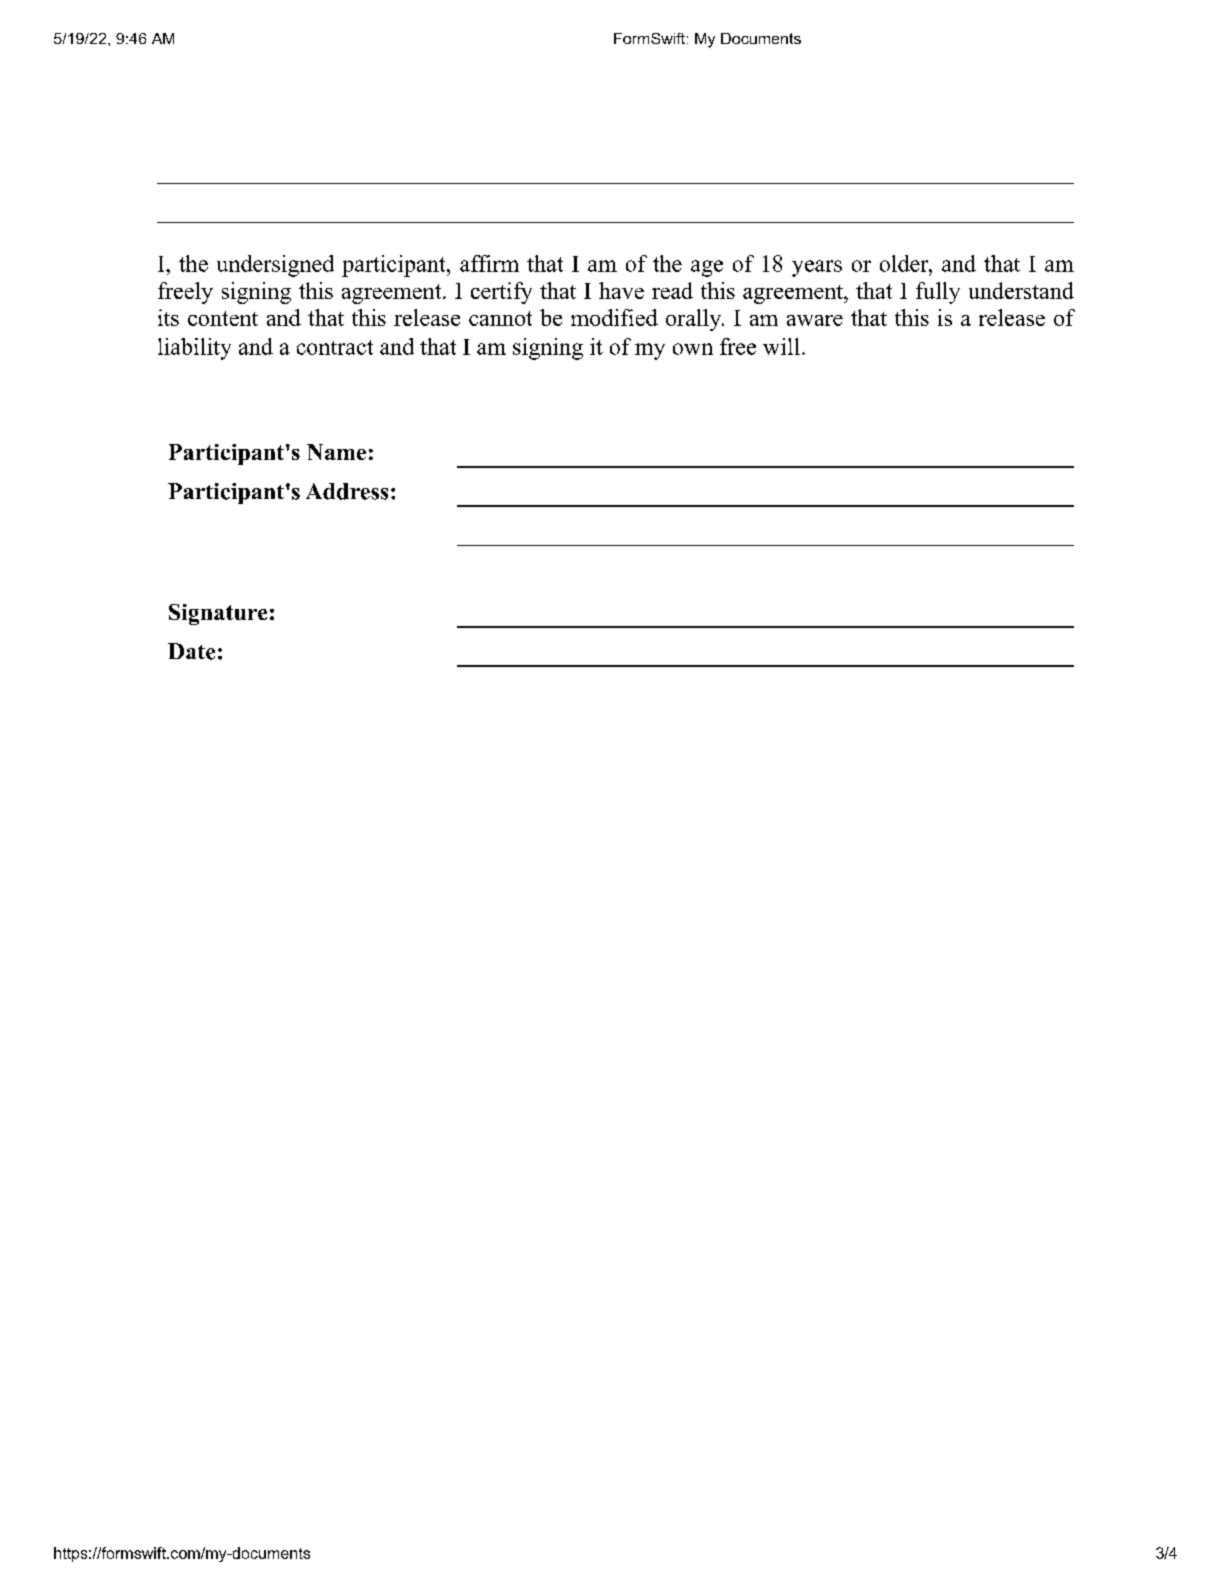 This screenshot has height=1593, width=1231. What do you see at coordinates (781, 346) in the screenshot?
I see `will` at bounding box center [781, 346].
